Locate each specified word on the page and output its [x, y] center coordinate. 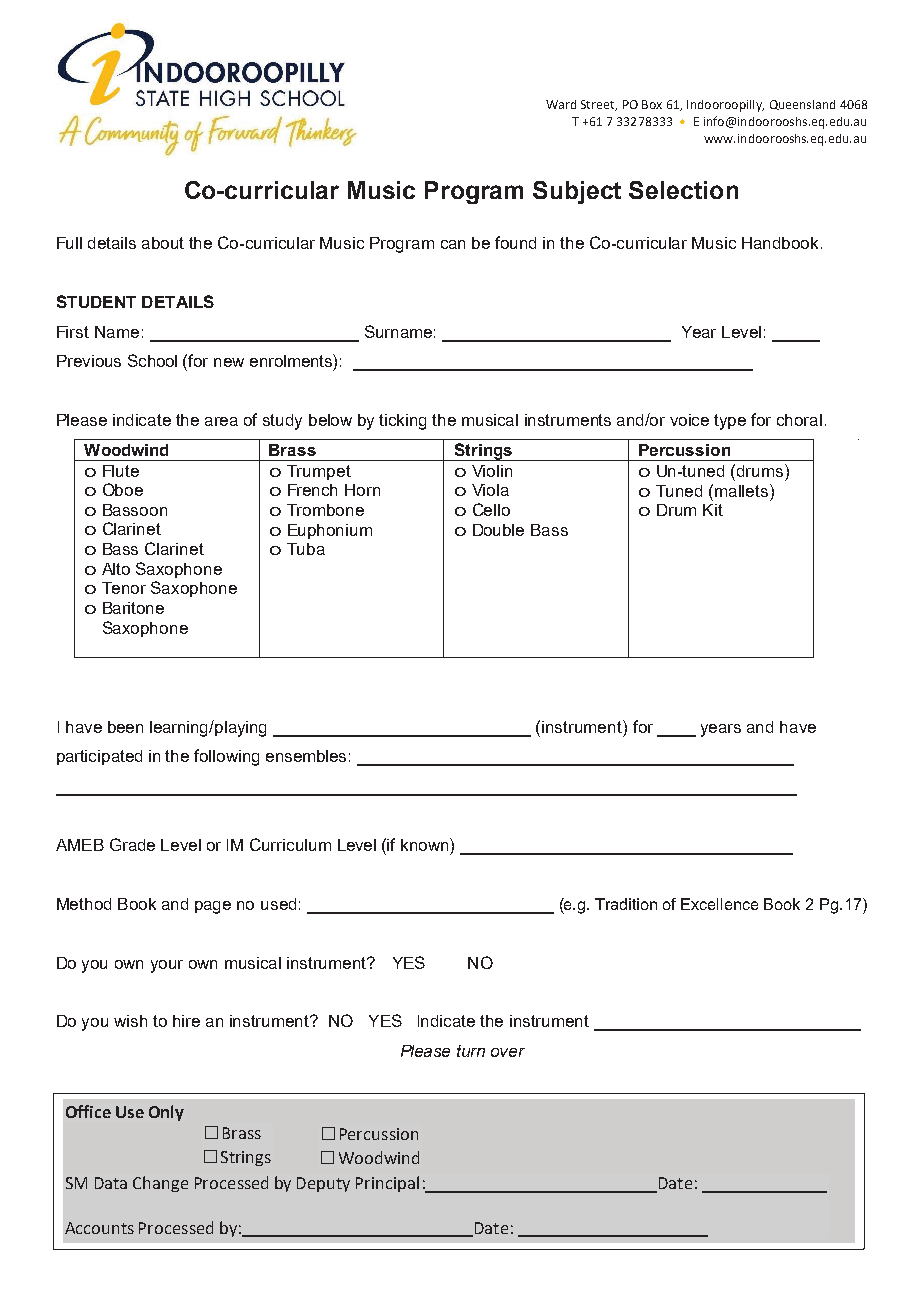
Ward [561, 104]
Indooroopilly [725, 106]
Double [498, 530]
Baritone [133, 608]
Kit [713, 510]
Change [160, 1184]
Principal [387, 1184]
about [163, 243]
